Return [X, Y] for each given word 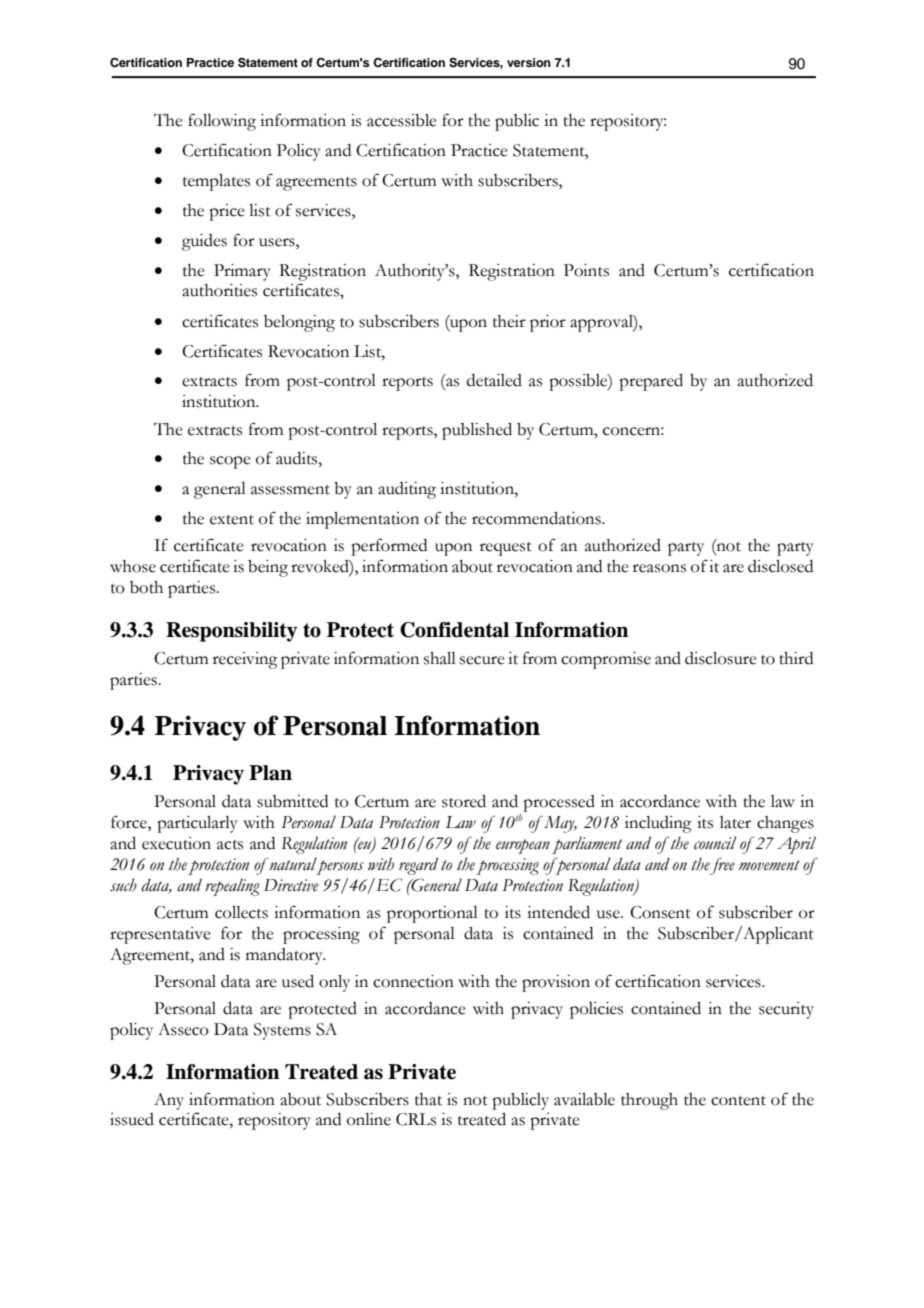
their [509, 321]
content [738, 1101]
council [715, 843]
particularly [197, 824]
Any [169, 1101]
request [506, 549]
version [529, 62]
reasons [659, 568]
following [222, 122]
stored [464, 801]
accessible [402, 120]
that [428, 1099]
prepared [651, 382]
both [146, 587]
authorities [219, 290]
